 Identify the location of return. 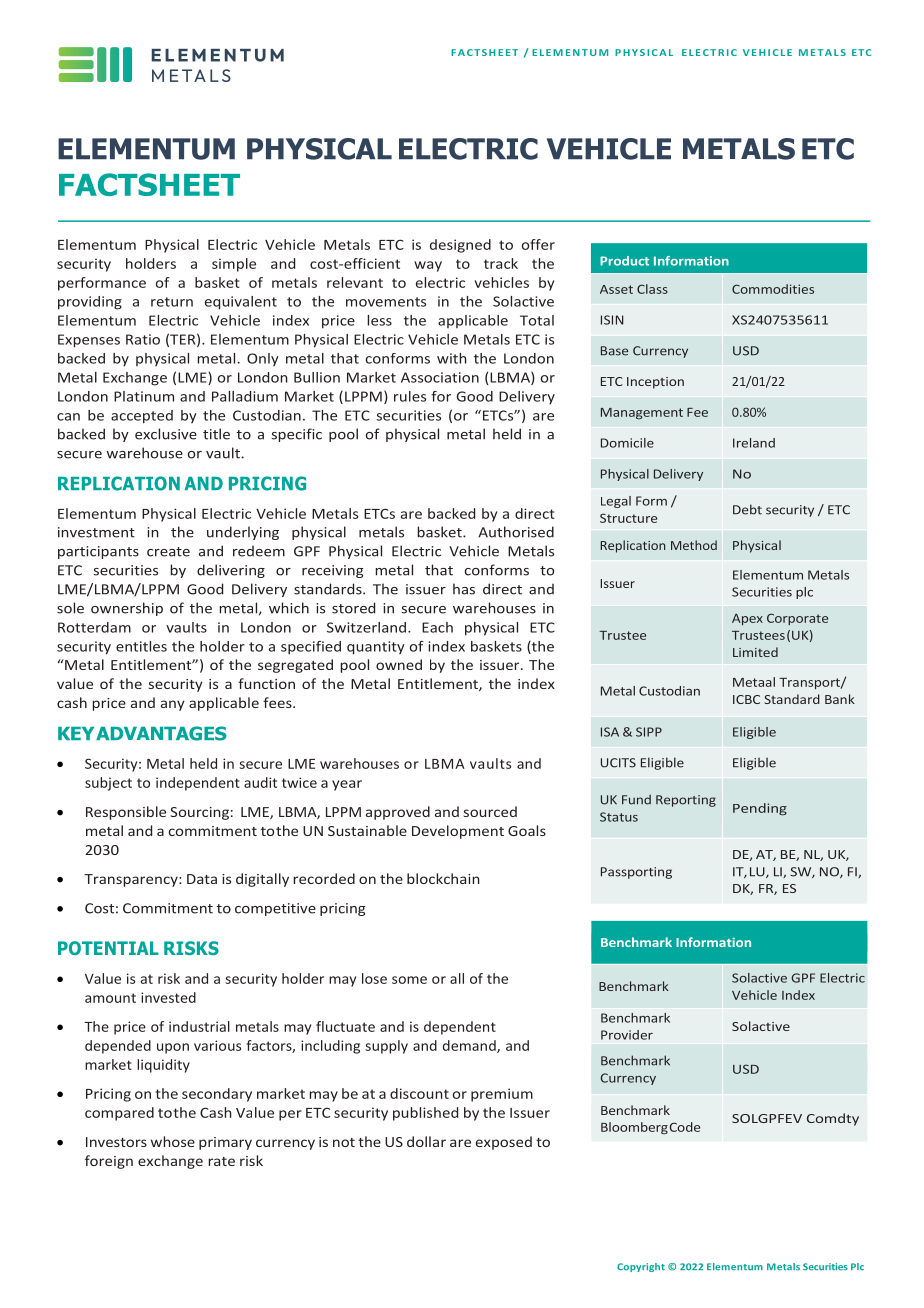
(172, 302).
